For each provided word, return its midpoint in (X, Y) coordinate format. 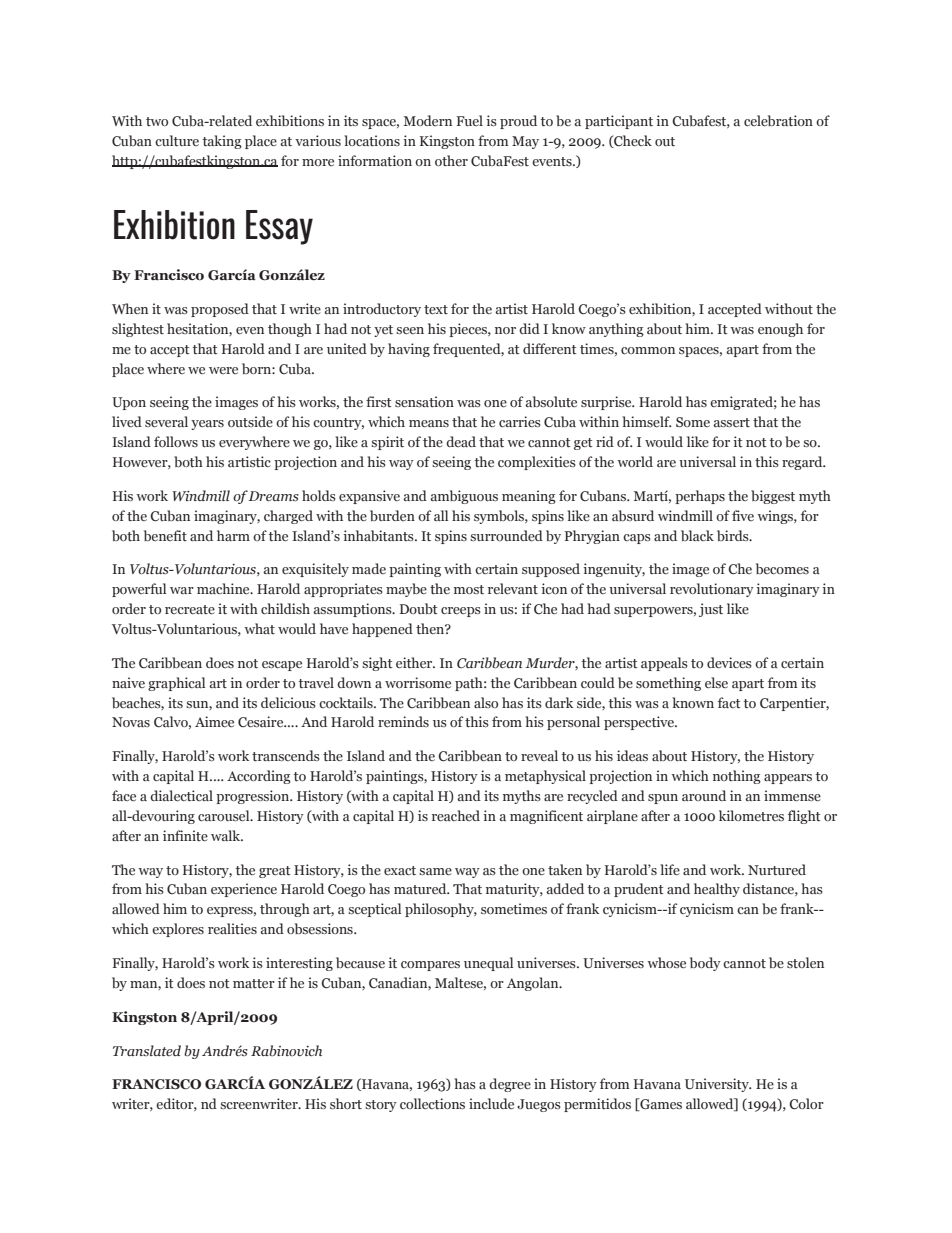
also (486, 702)
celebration (778, 120)
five (743, 515)
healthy (717, 890)
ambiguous (464, 497)
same (435, 871)
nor (505, 330)
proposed (220, 310)
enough (780, 330)
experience (244, 890)
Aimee (214, 721)
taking (222, 142)
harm (233, 535)
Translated (147, 1050)
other (451, 160)
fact (729, 702)
